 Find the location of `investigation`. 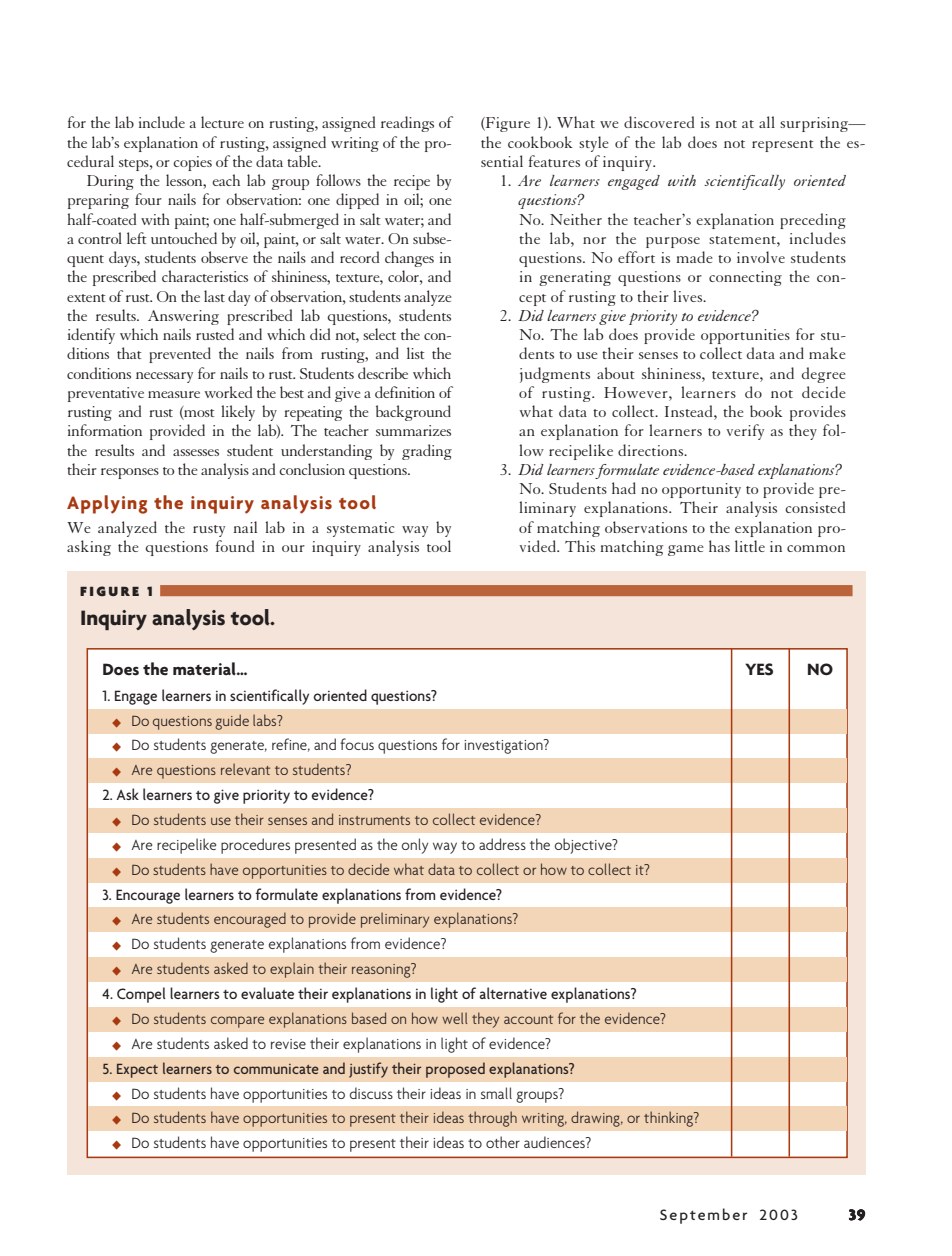

investigation is located at coordinates (504, 746).
